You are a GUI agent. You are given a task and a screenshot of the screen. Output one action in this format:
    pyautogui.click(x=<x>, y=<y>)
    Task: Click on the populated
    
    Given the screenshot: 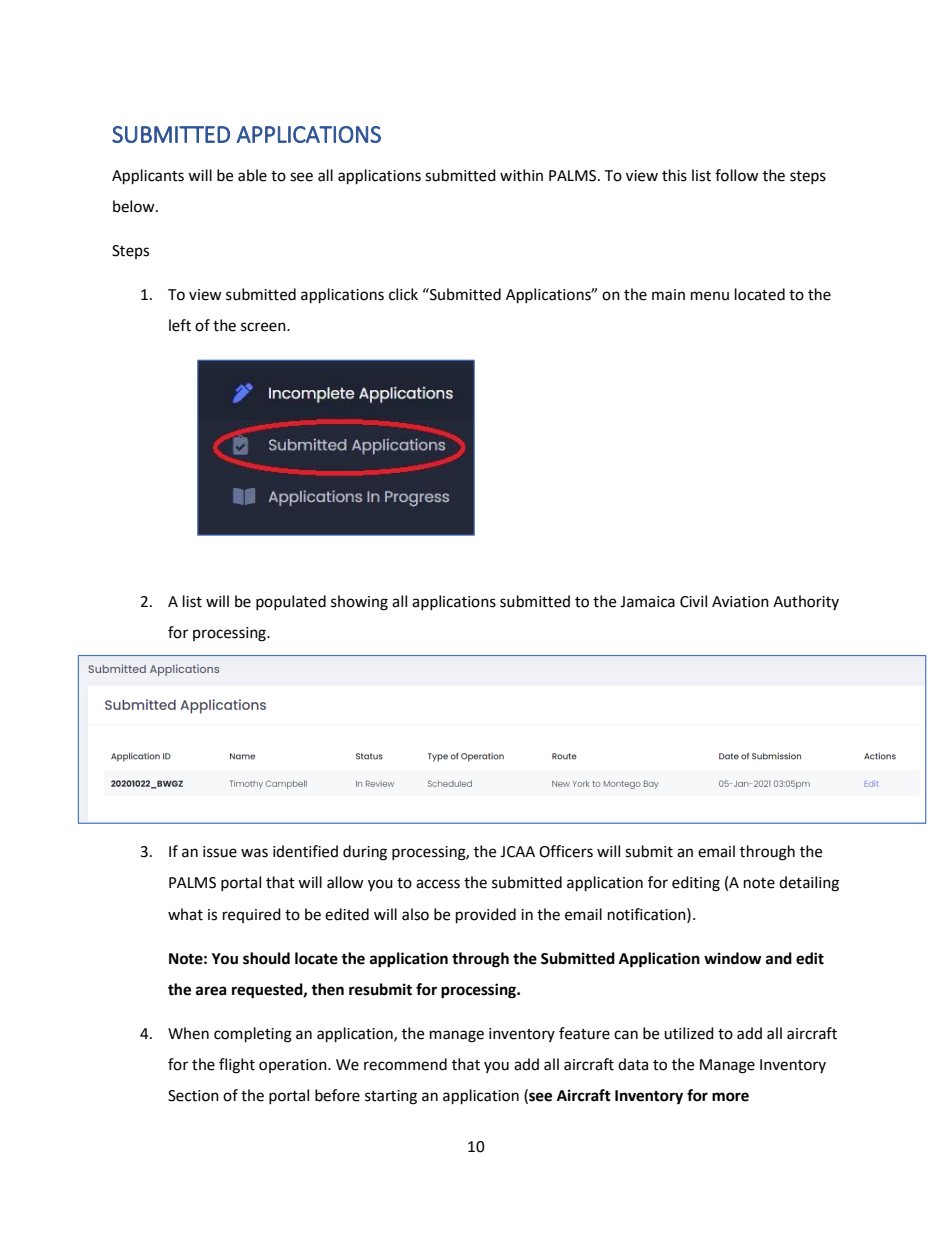 What is the action you would take?
    pyautogui.click(x=291, y=602)
